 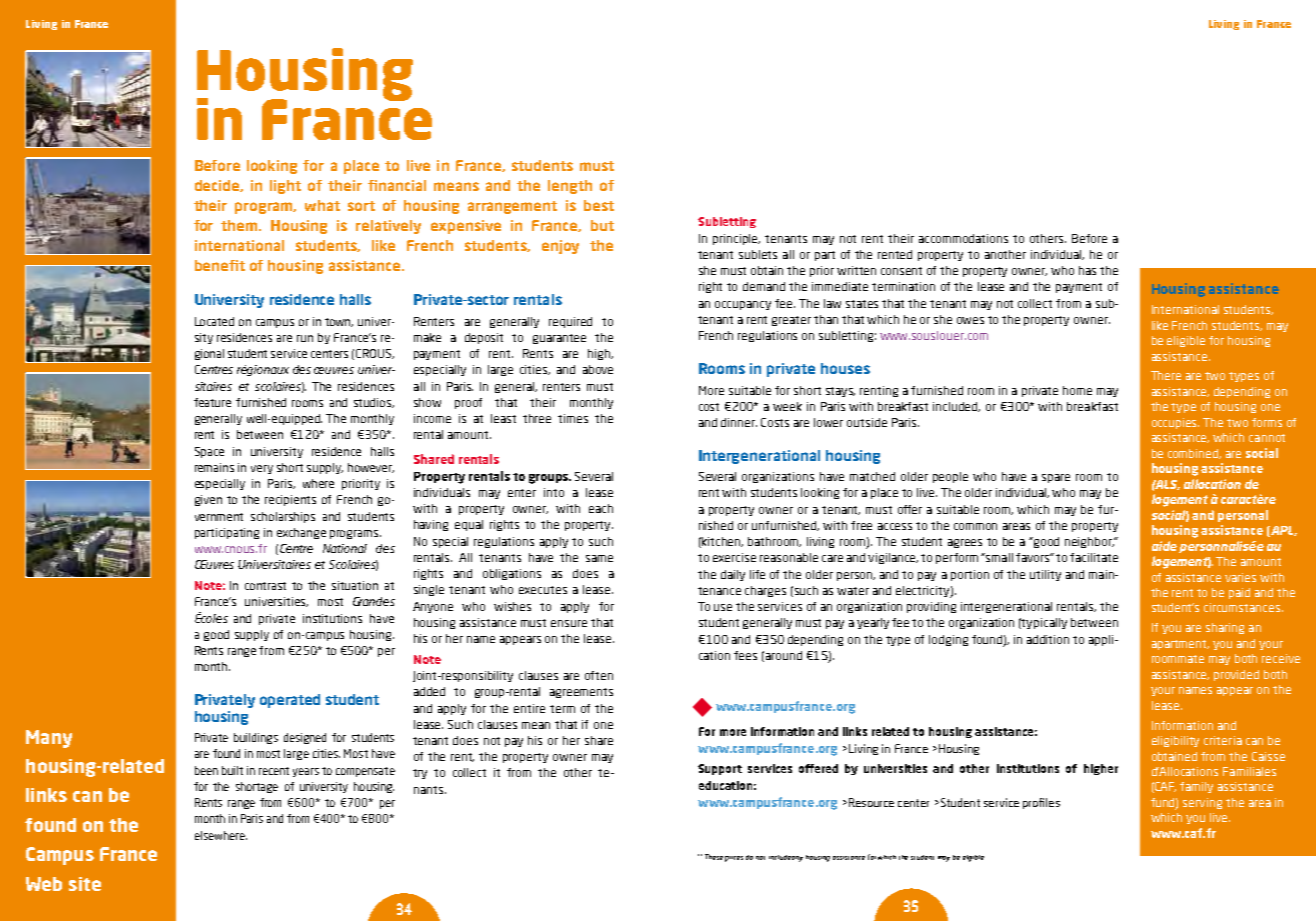 I want to click on them, so click(x=240, y=225).
